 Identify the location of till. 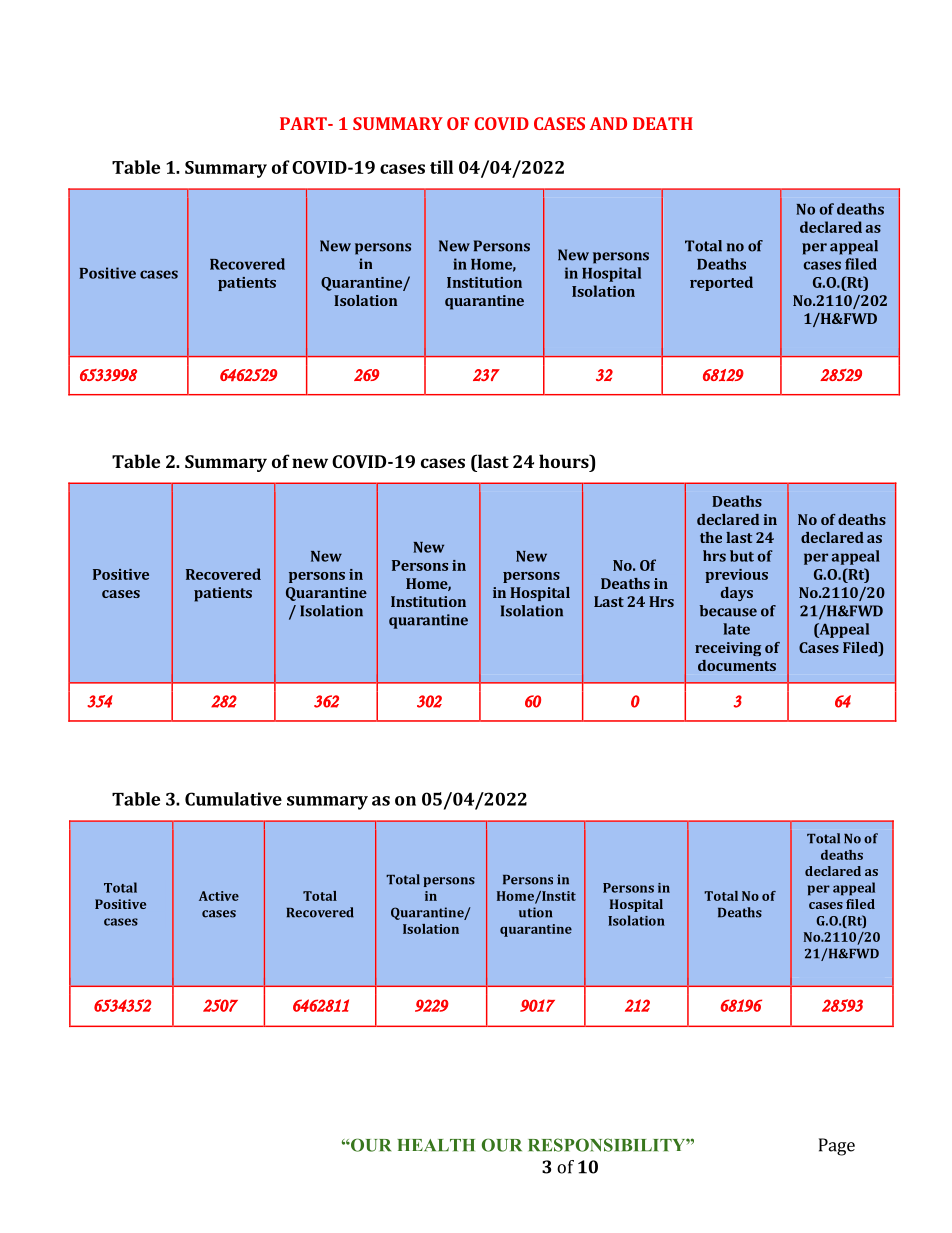
(441, 167).
